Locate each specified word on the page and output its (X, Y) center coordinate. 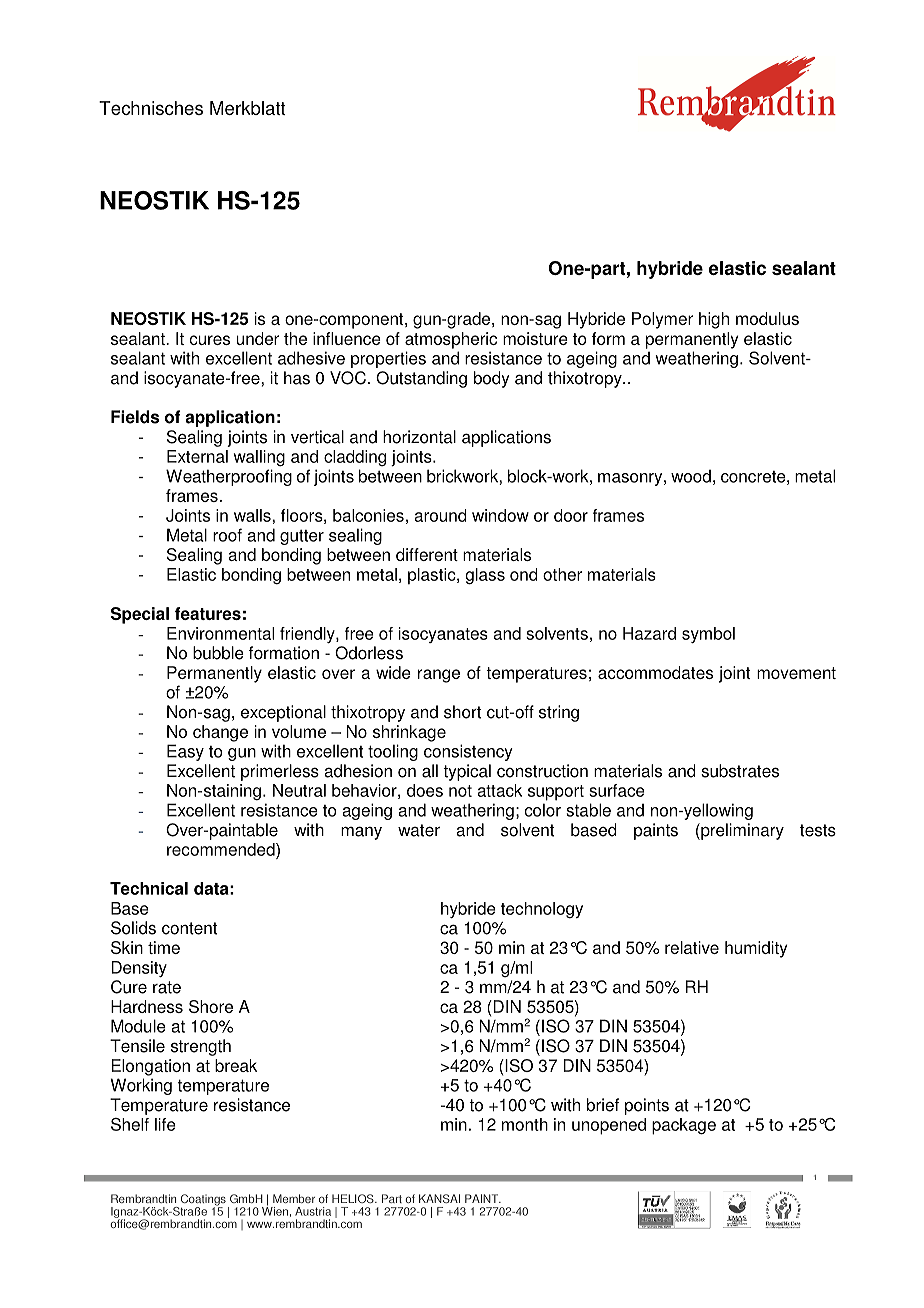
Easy (185, 752)
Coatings (202, 1201)
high (714, 320)
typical (467, 772)
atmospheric (451, 340)
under (258, 338)
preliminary (741, 831)
